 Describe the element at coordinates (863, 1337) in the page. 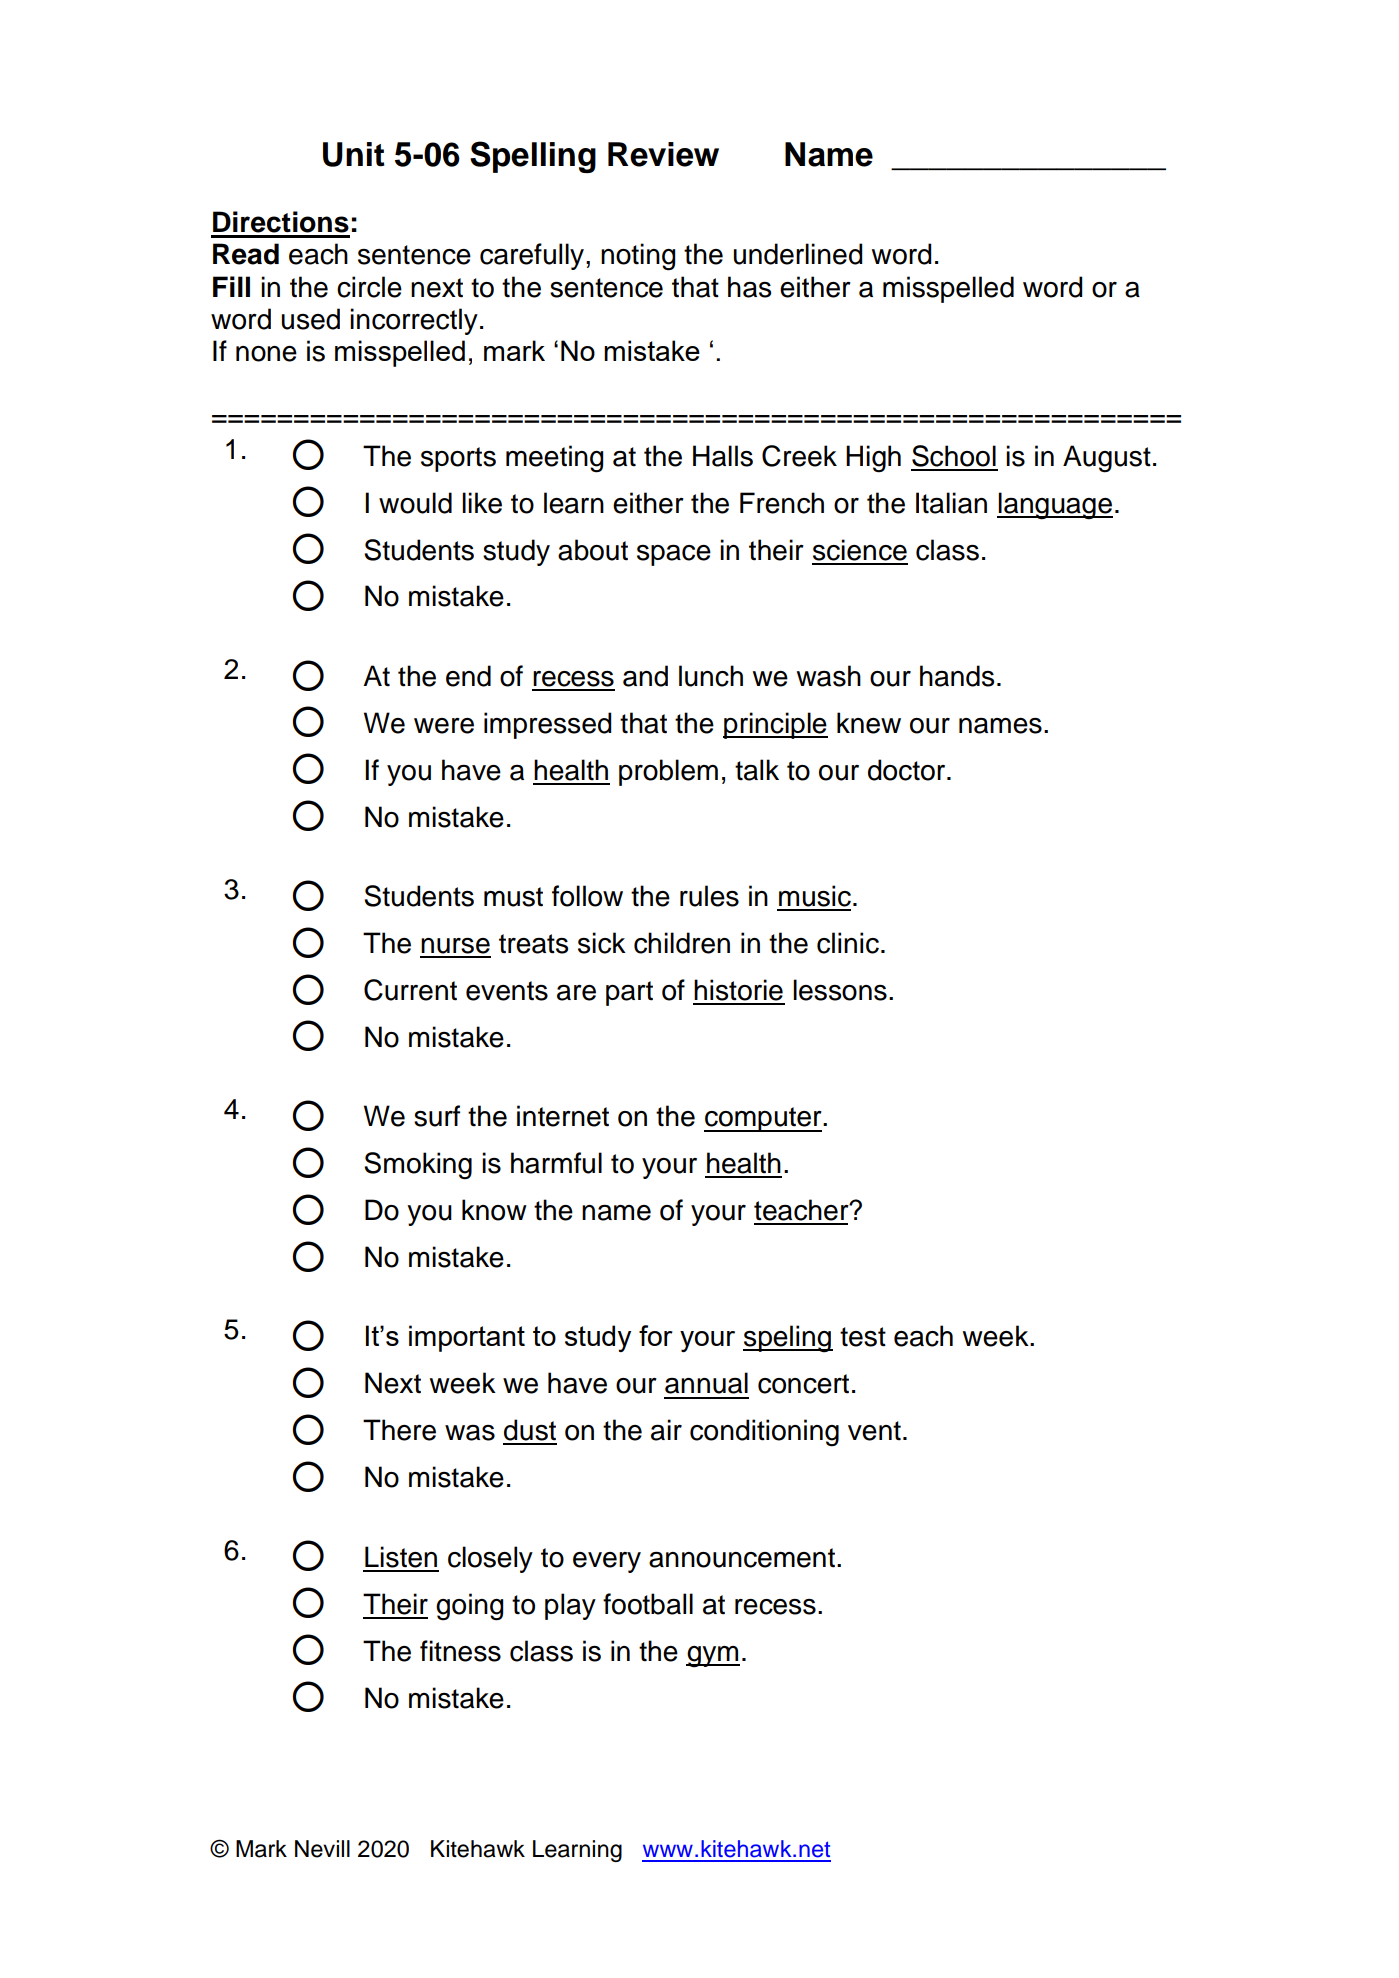

I see `test` at that location.
